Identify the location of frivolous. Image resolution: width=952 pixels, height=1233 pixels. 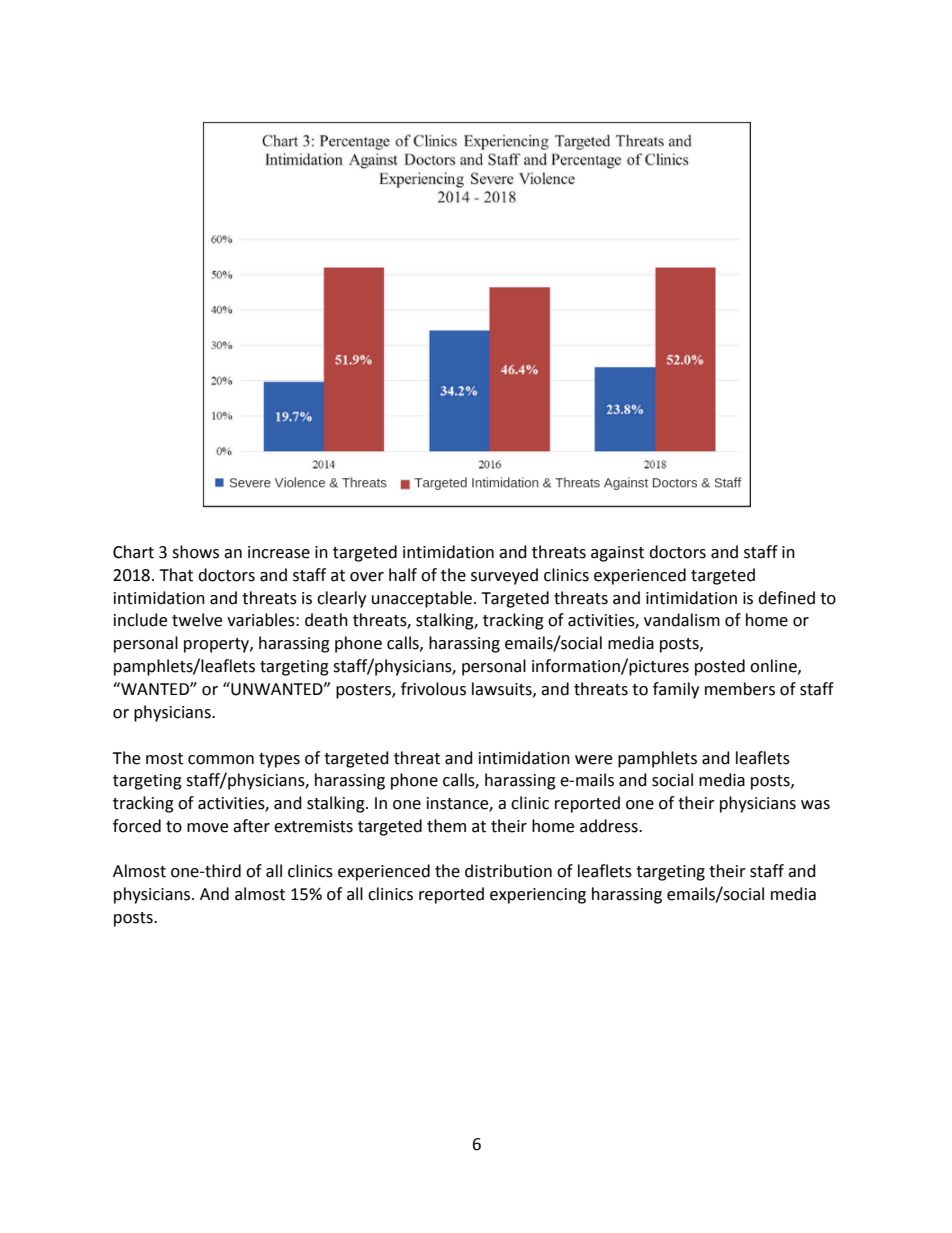
(433, 689).
